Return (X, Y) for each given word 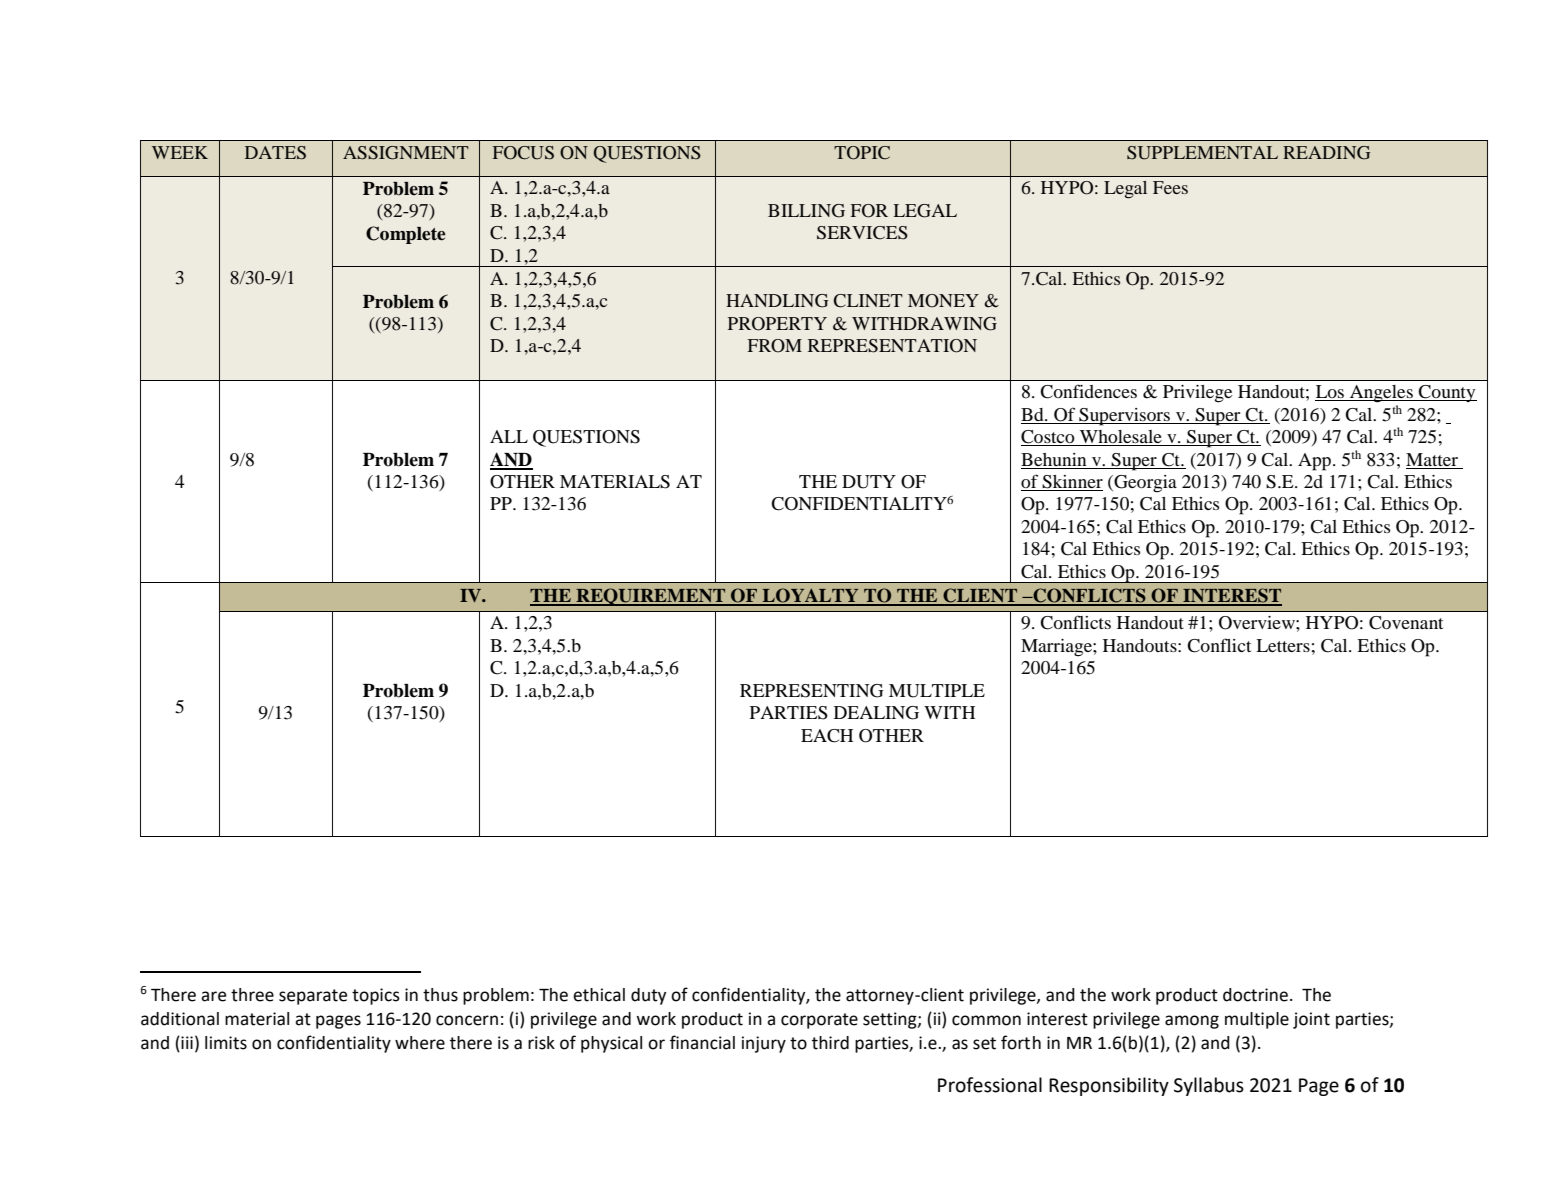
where (420, 1043)
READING (1326, 153)
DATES (275, 153)
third (830, 1043)
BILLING (806, 211)
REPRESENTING (812, 691)
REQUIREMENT (651, 597)
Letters (1283, 645)
